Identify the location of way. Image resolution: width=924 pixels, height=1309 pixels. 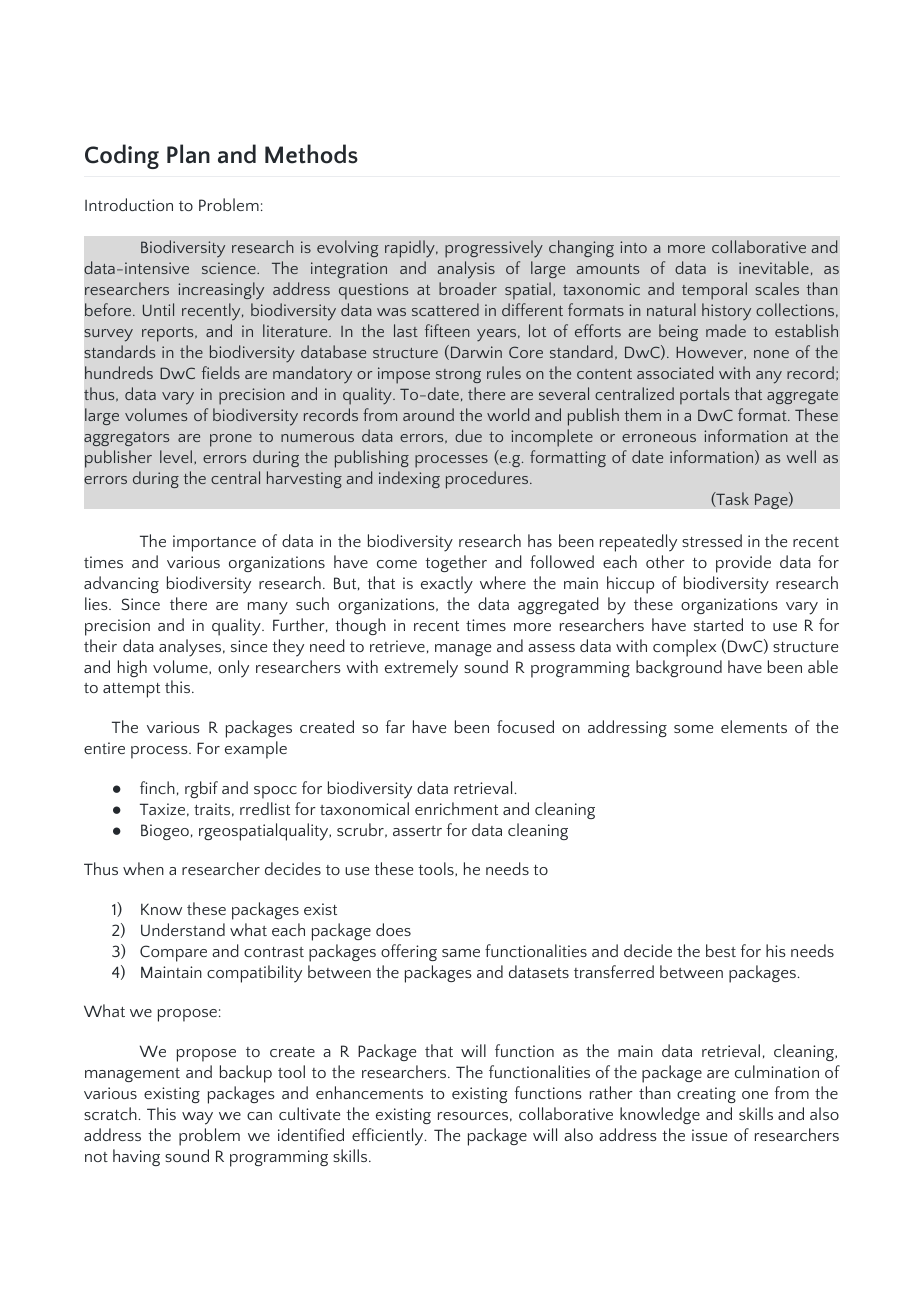
(197, 1118).
